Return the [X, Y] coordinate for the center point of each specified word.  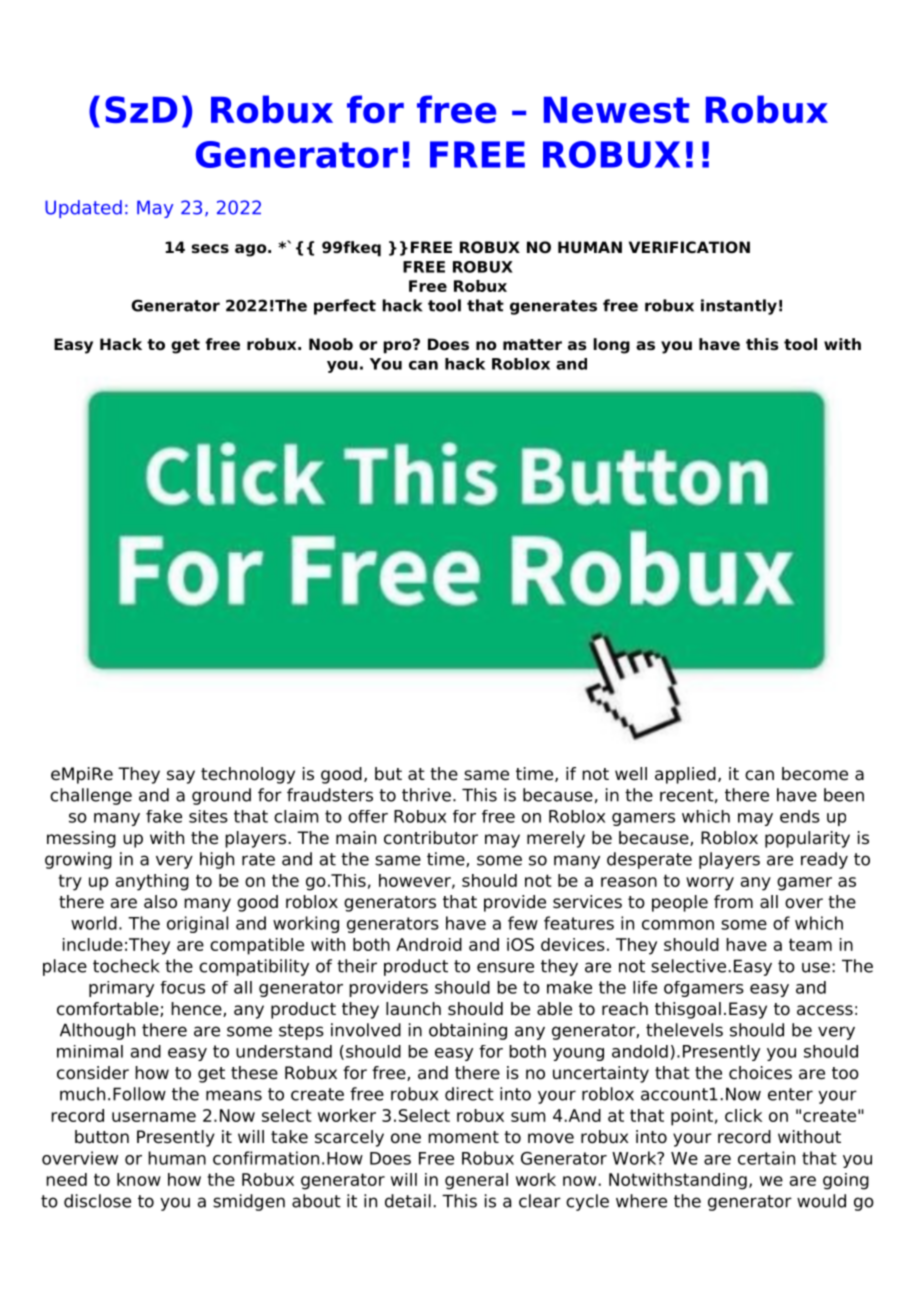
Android [429, 944]
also [160, 902]
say [181, 777]
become [815, 774]
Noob [331, 344]
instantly [739, 307]
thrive [426, 795]
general [476, 1181]
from [733, 902]
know [139, 1179]
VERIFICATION [689, 247]
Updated [83, 209]
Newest [616, 109]
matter [532, 344]
